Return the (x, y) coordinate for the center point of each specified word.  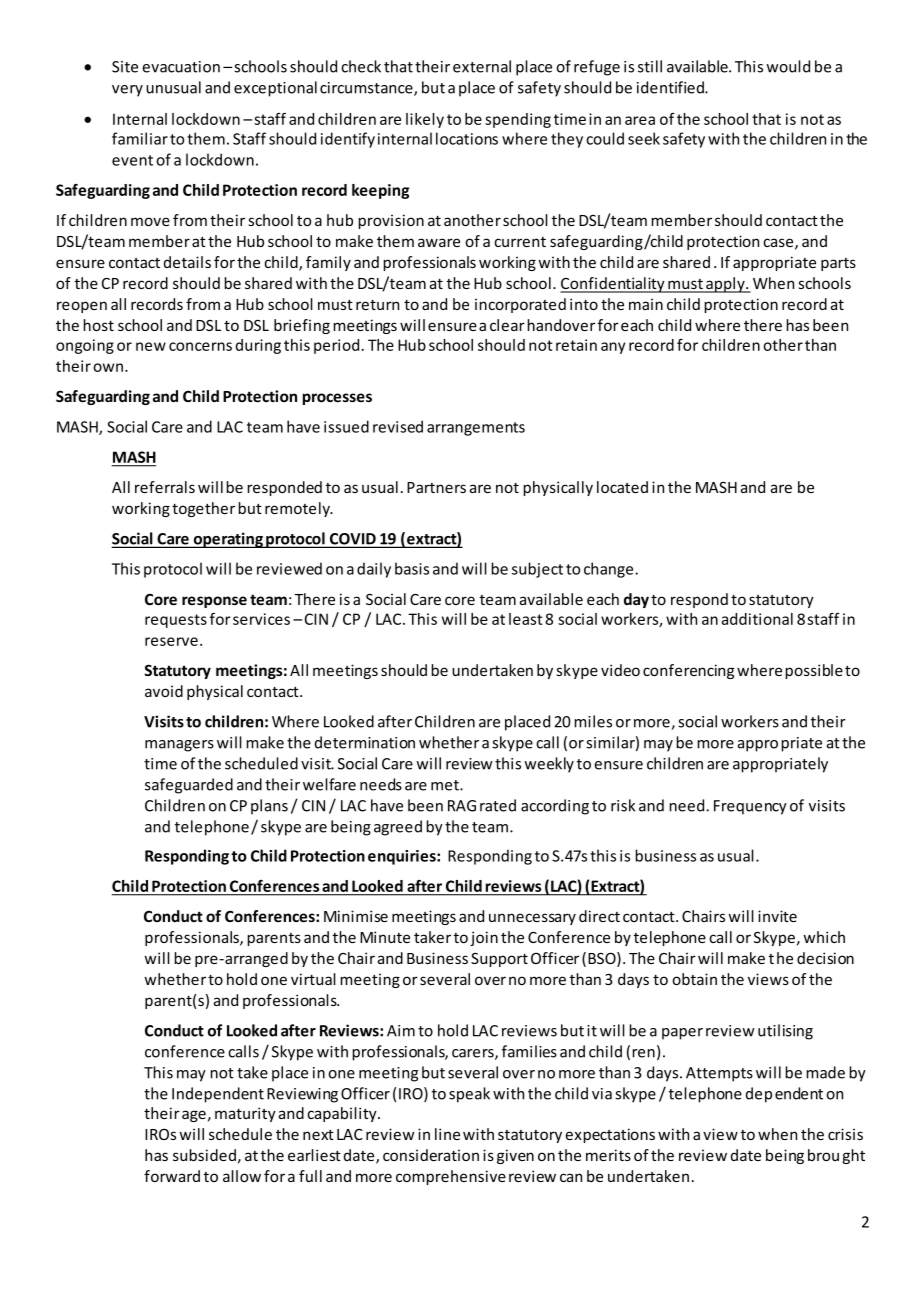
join (484, 938)
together (203, 509)
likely (425, 120)
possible (814, 671)
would (788, 66)
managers (179, 746)
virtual (313, 979)
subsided (204, 1155)
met (446, 785)
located (622, 487)
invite (777, 916)
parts (838, 264)
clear (507, 325)
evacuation (181, 67)
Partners (436, 487)
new (151, 346)
